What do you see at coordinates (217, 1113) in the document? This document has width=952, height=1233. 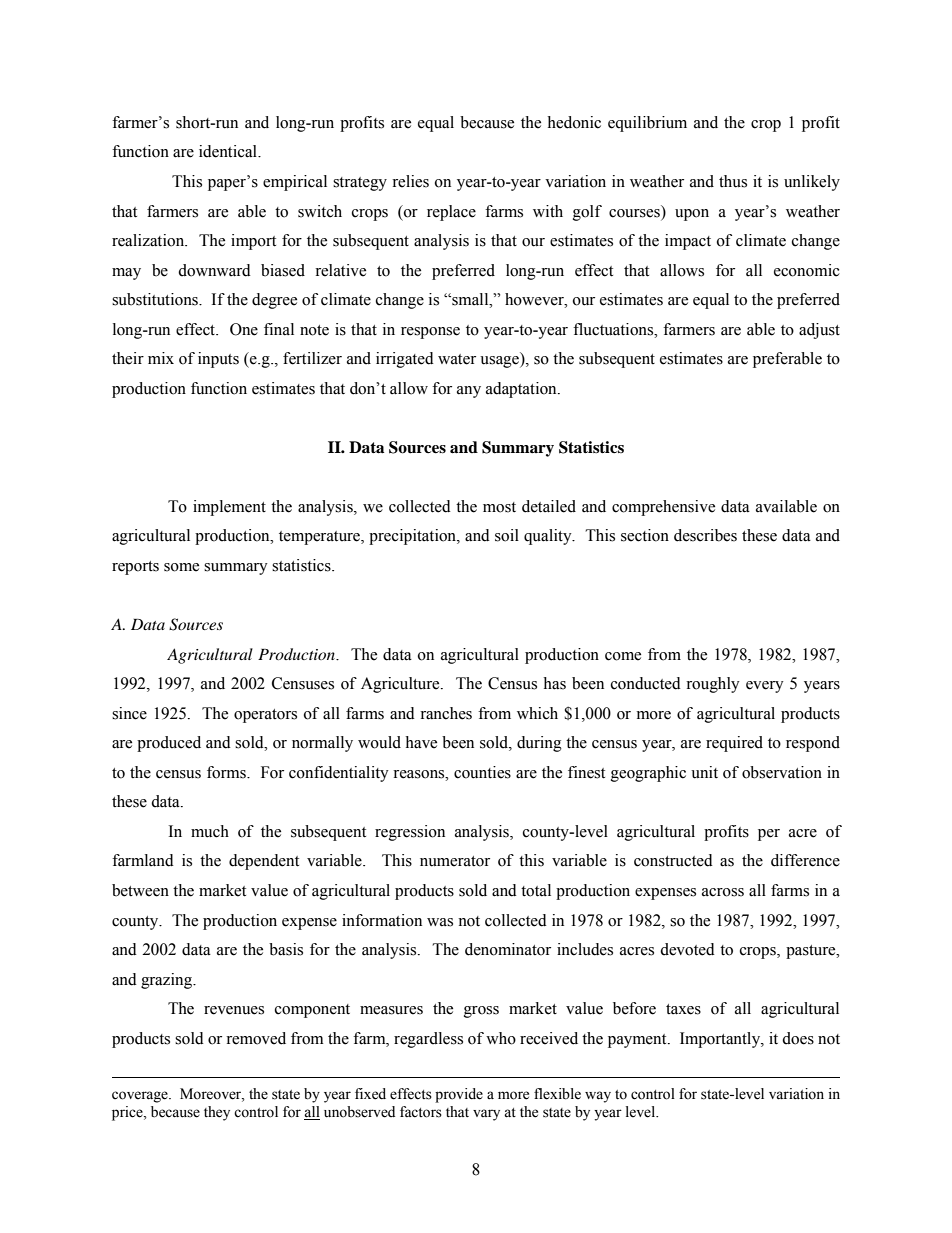 I see `they` at bounding box center [217, 1113].
